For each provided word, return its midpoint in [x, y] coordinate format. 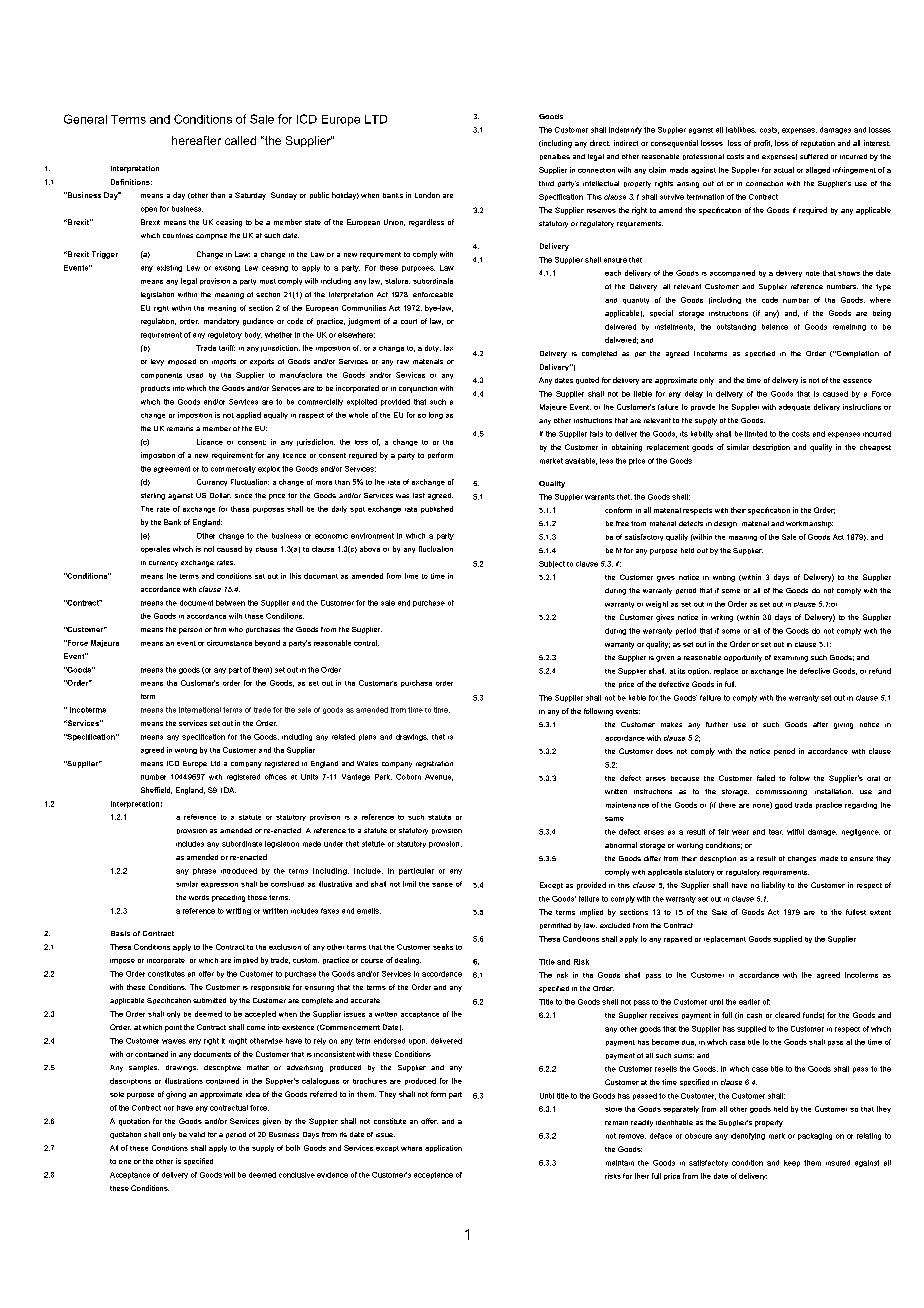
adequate [794, 407]
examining [791, 659]
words [199, 897]
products [155, 389]
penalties [555, 157]
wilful [795, 832]
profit [763, 143]
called [240, 140]
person [190, 631]
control [366, 643]
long [436, 415]
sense [442, 885]
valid [197, 1134]
